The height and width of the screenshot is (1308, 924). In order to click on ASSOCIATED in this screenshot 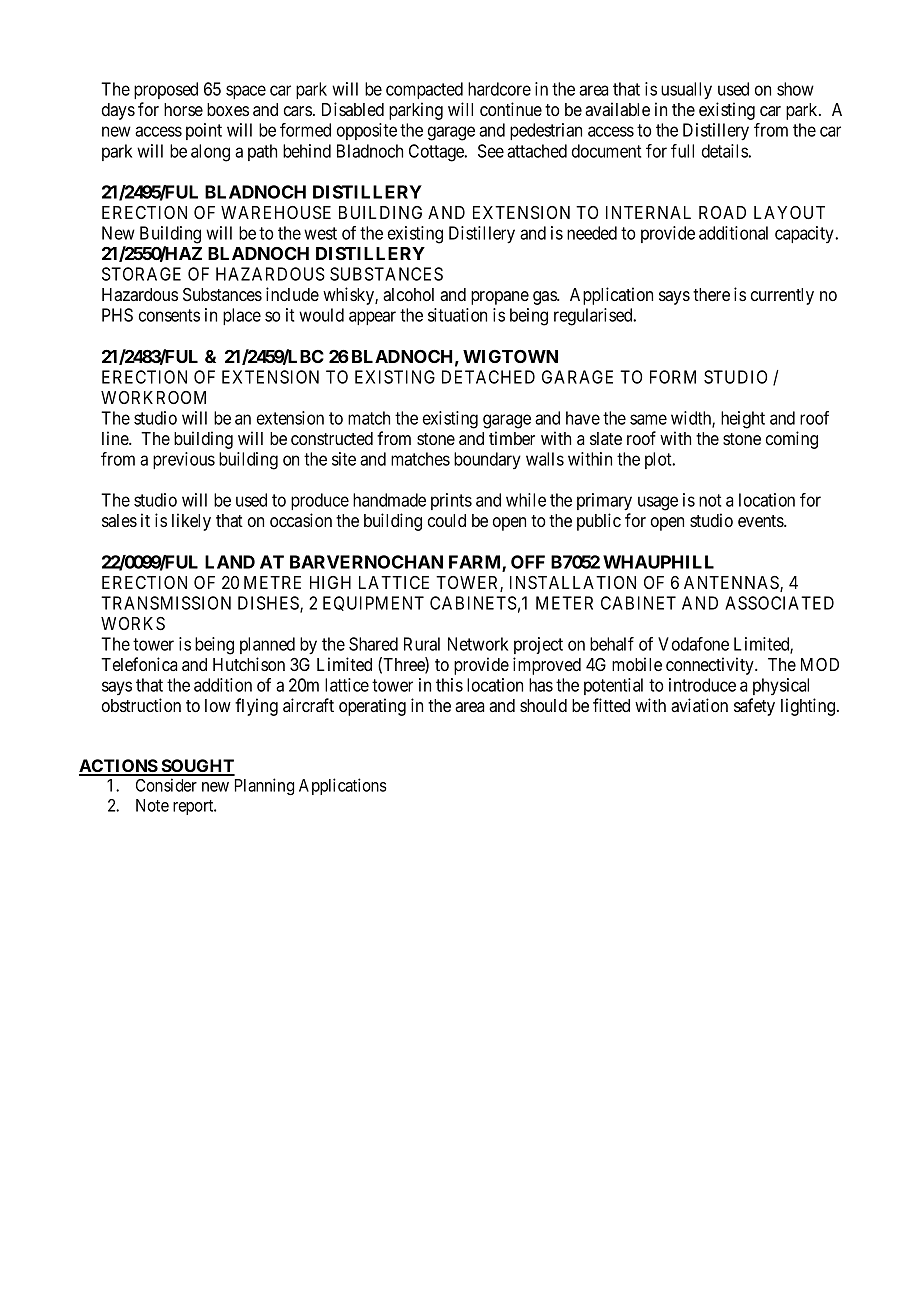, I will do `click(779, 603)`.
